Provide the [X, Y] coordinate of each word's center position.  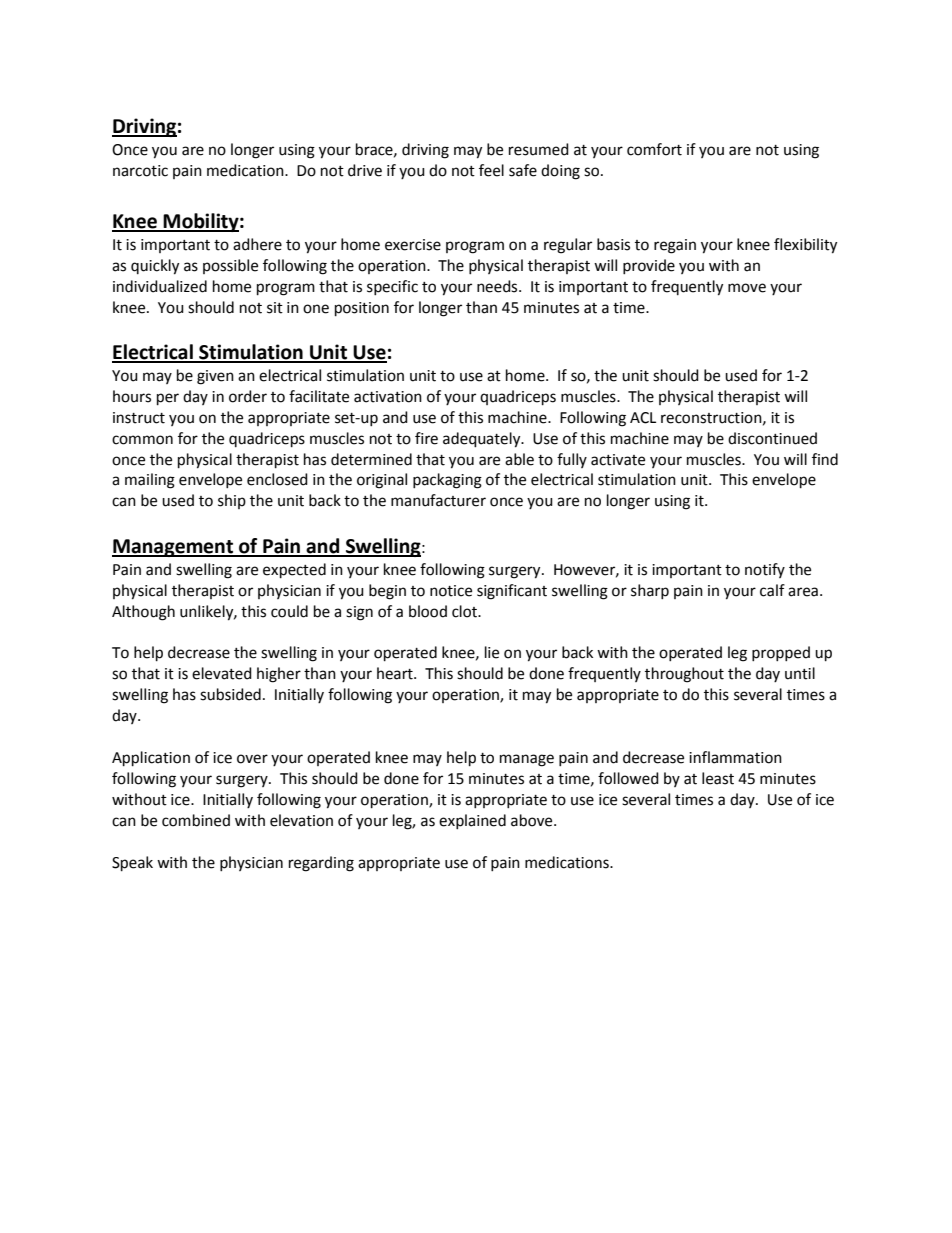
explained [472, 821]
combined [196, 820]
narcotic [140, 171]
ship [232, 501]
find [825, 459]
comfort [654, 149]
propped [781, 653]
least [718, 778]
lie [492, 652]
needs [498, 286]
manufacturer [438, 500]
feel [491, 170]
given [215, 377]
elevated [222, 673]
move [747, 288]
